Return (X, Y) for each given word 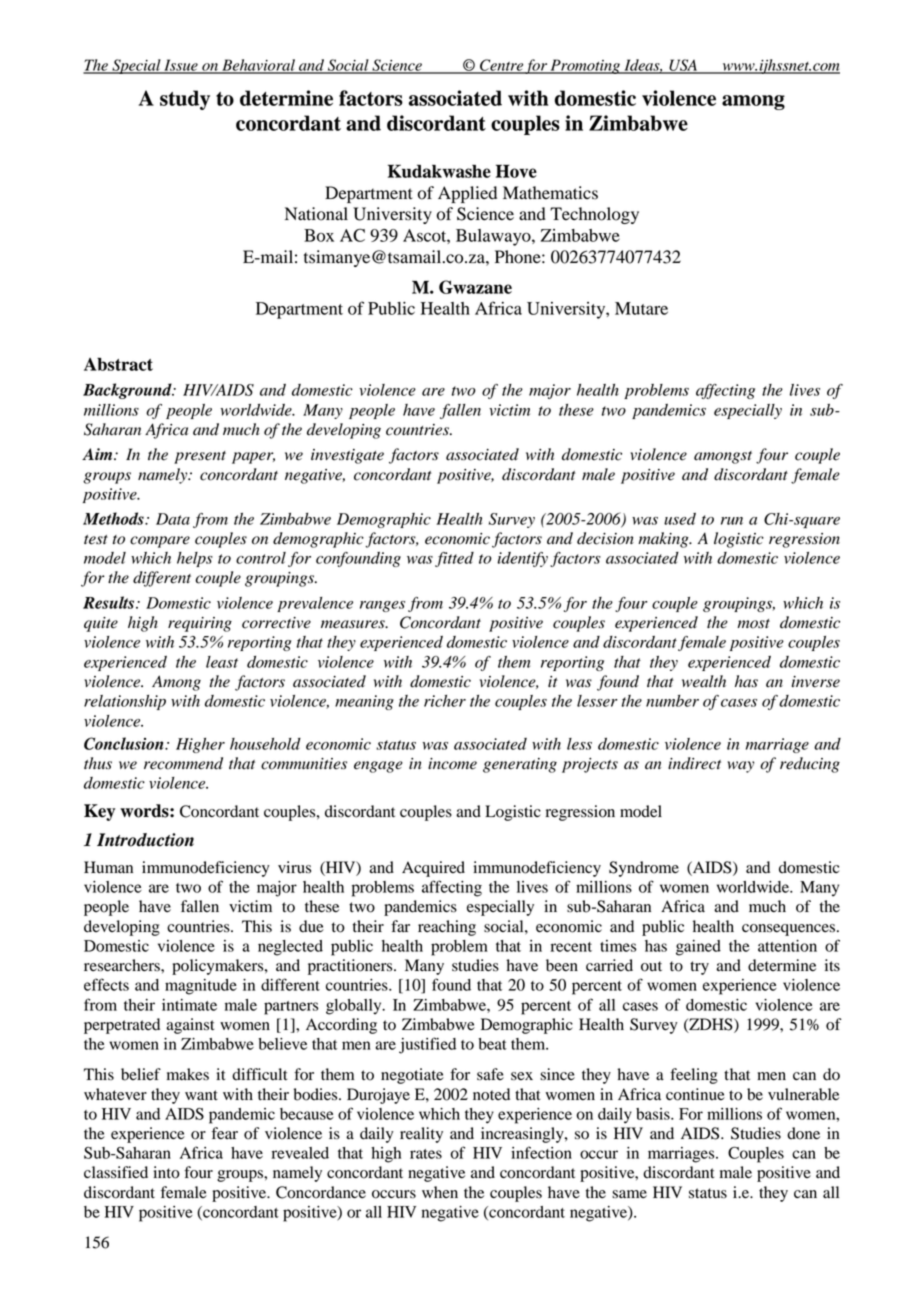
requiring (200, 624)
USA (683, 66)
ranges (382, 606)
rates (426, 1154)
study (185, 100)
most (753, 624)
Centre (501, 66)
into (166, 1172)
